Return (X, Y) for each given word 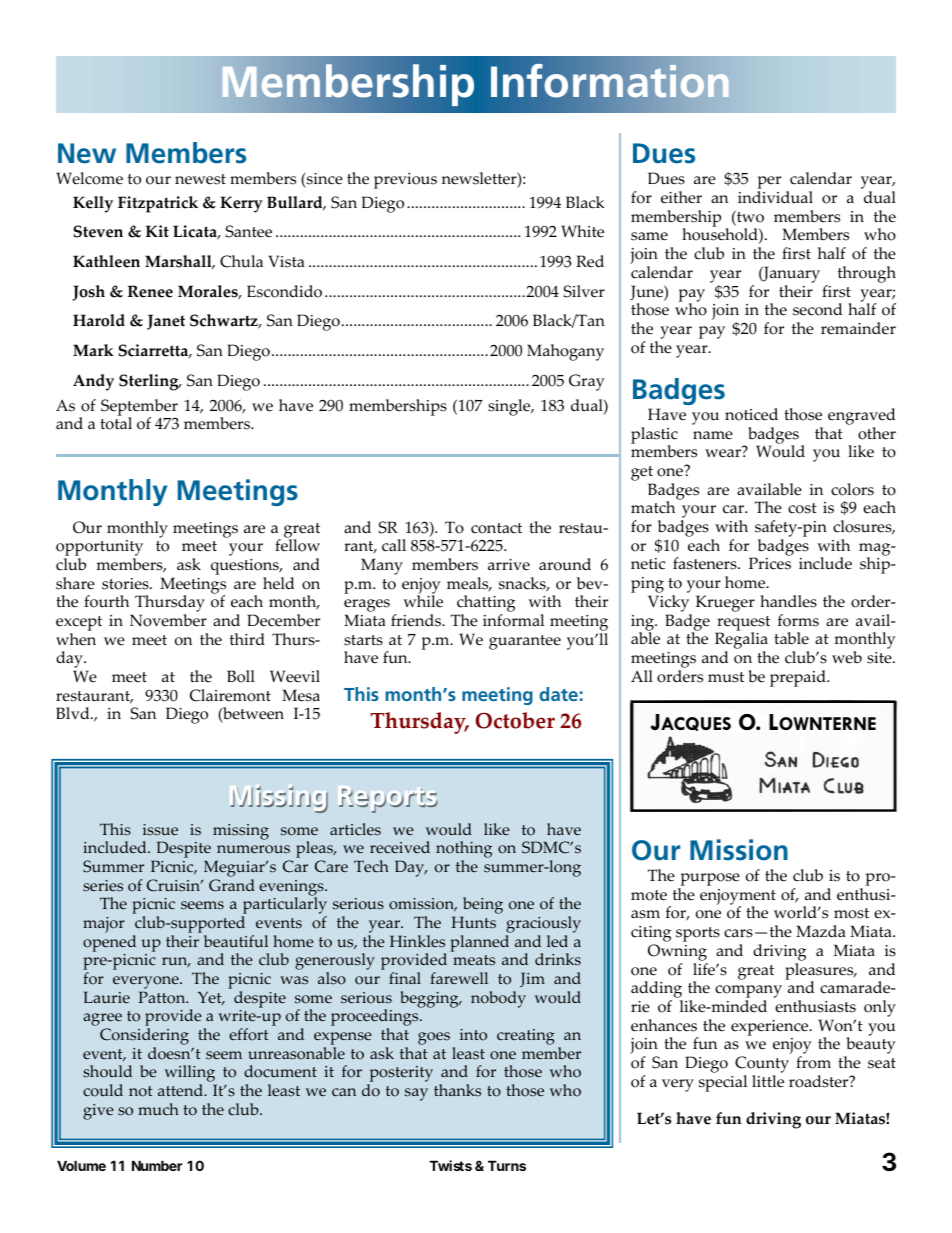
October (515, 720)
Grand (232, 885)
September (139, 408)
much (158, 1109)
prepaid (799, 678)
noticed (751, 414)
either (681, 197)
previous (405, 181)
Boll (241, 676)
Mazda (821, 931)
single (510, 407)
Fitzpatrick (158, 204)
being (482, 907)
